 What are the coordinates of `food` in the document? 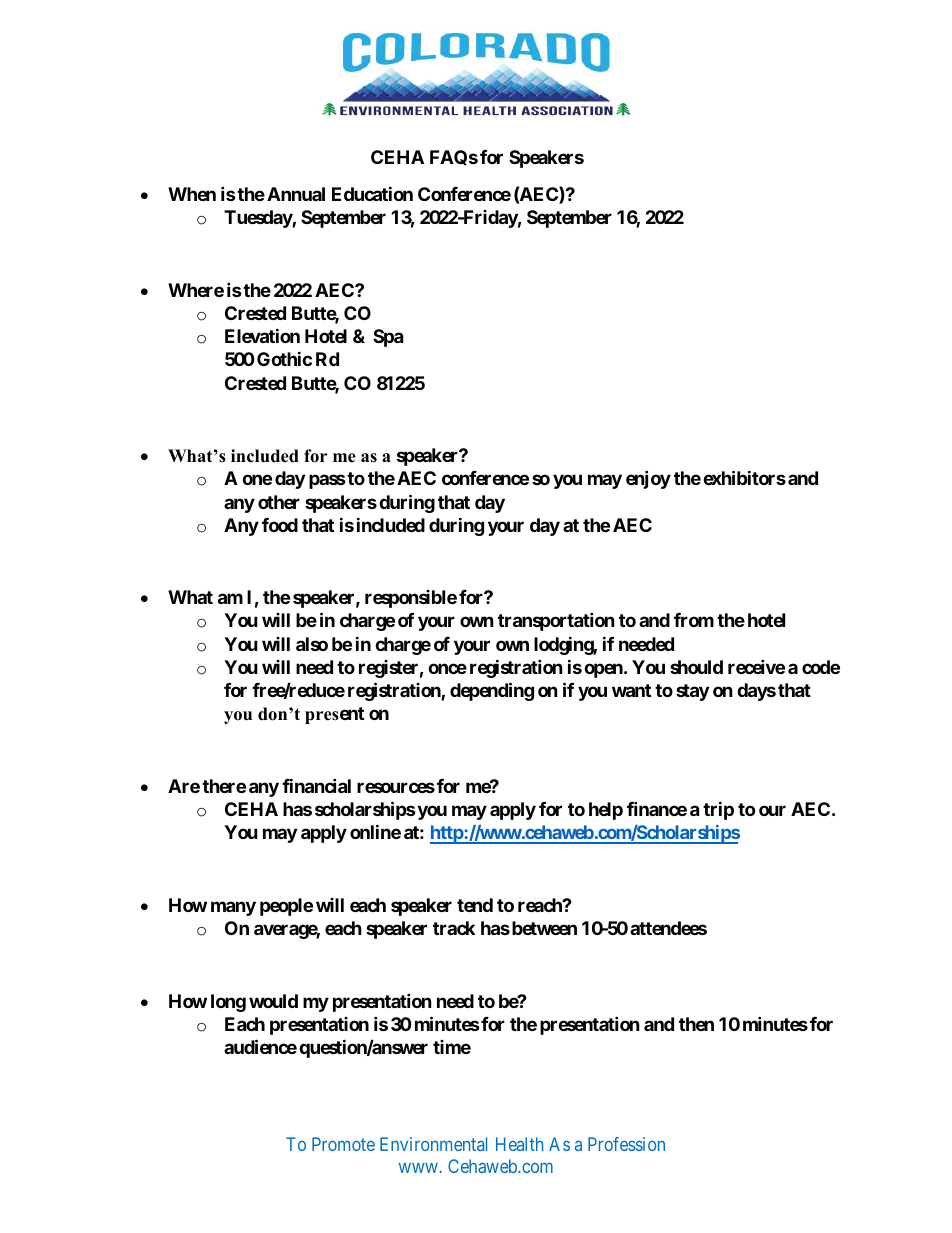 It's located at (280, 525).
